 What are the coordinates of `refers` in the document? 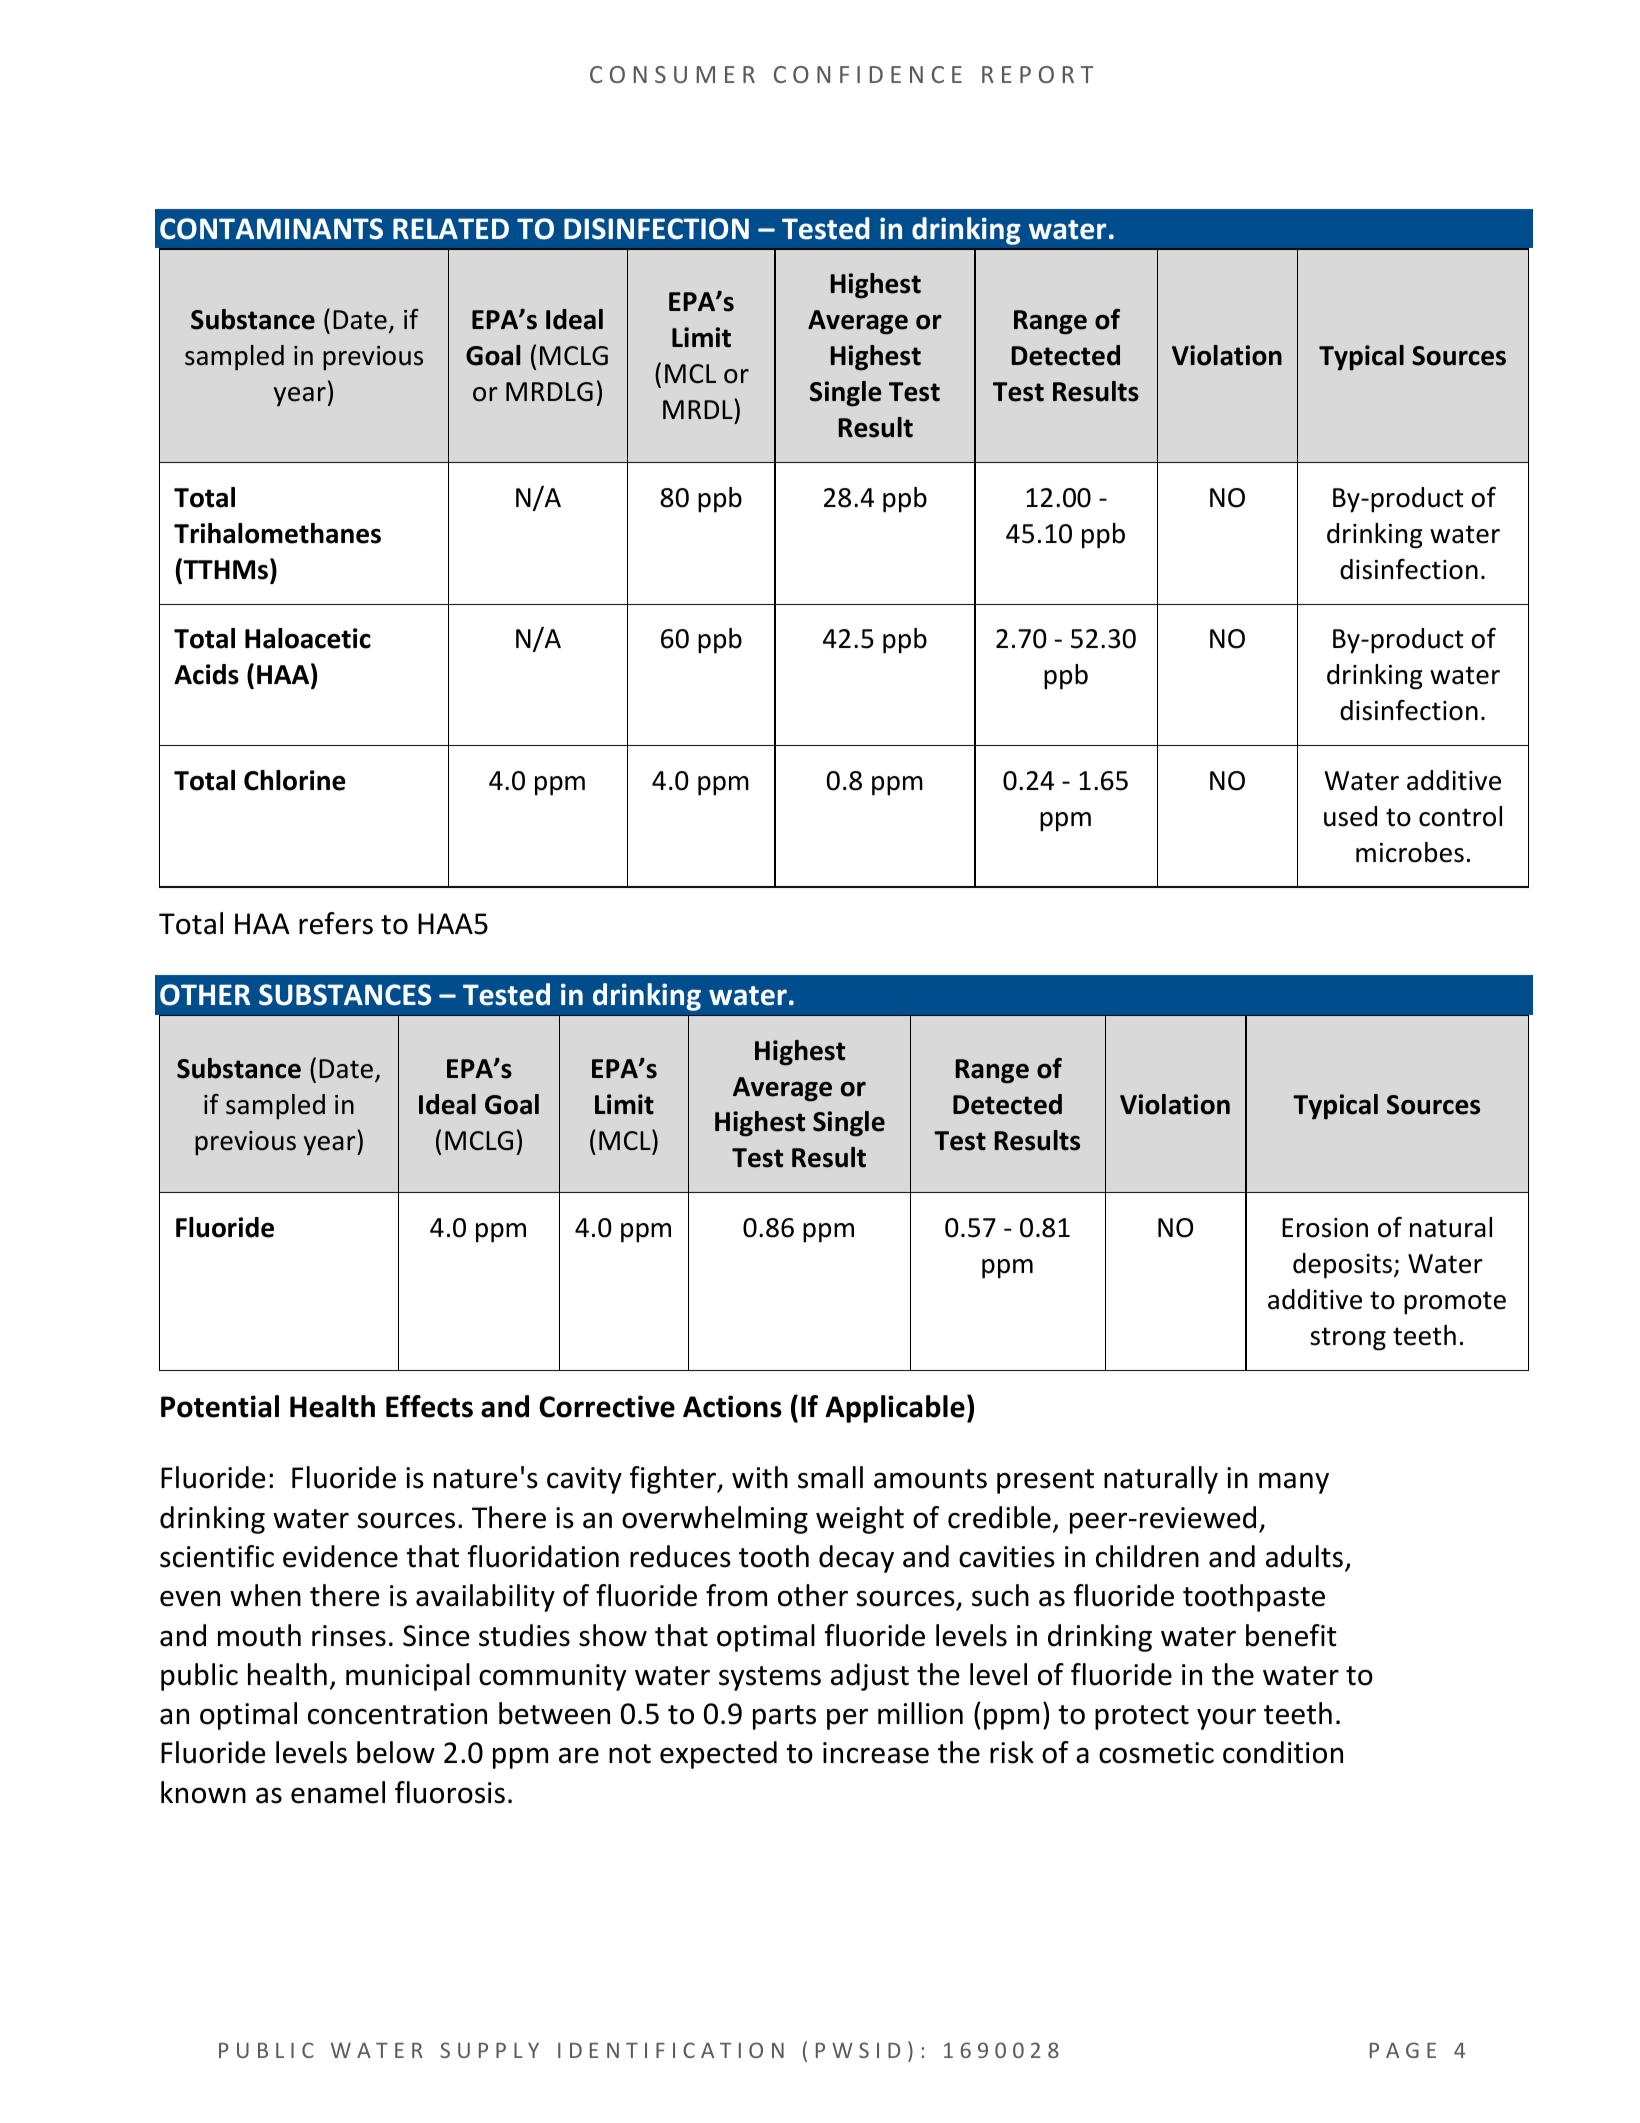 It's located at (336, 923).
